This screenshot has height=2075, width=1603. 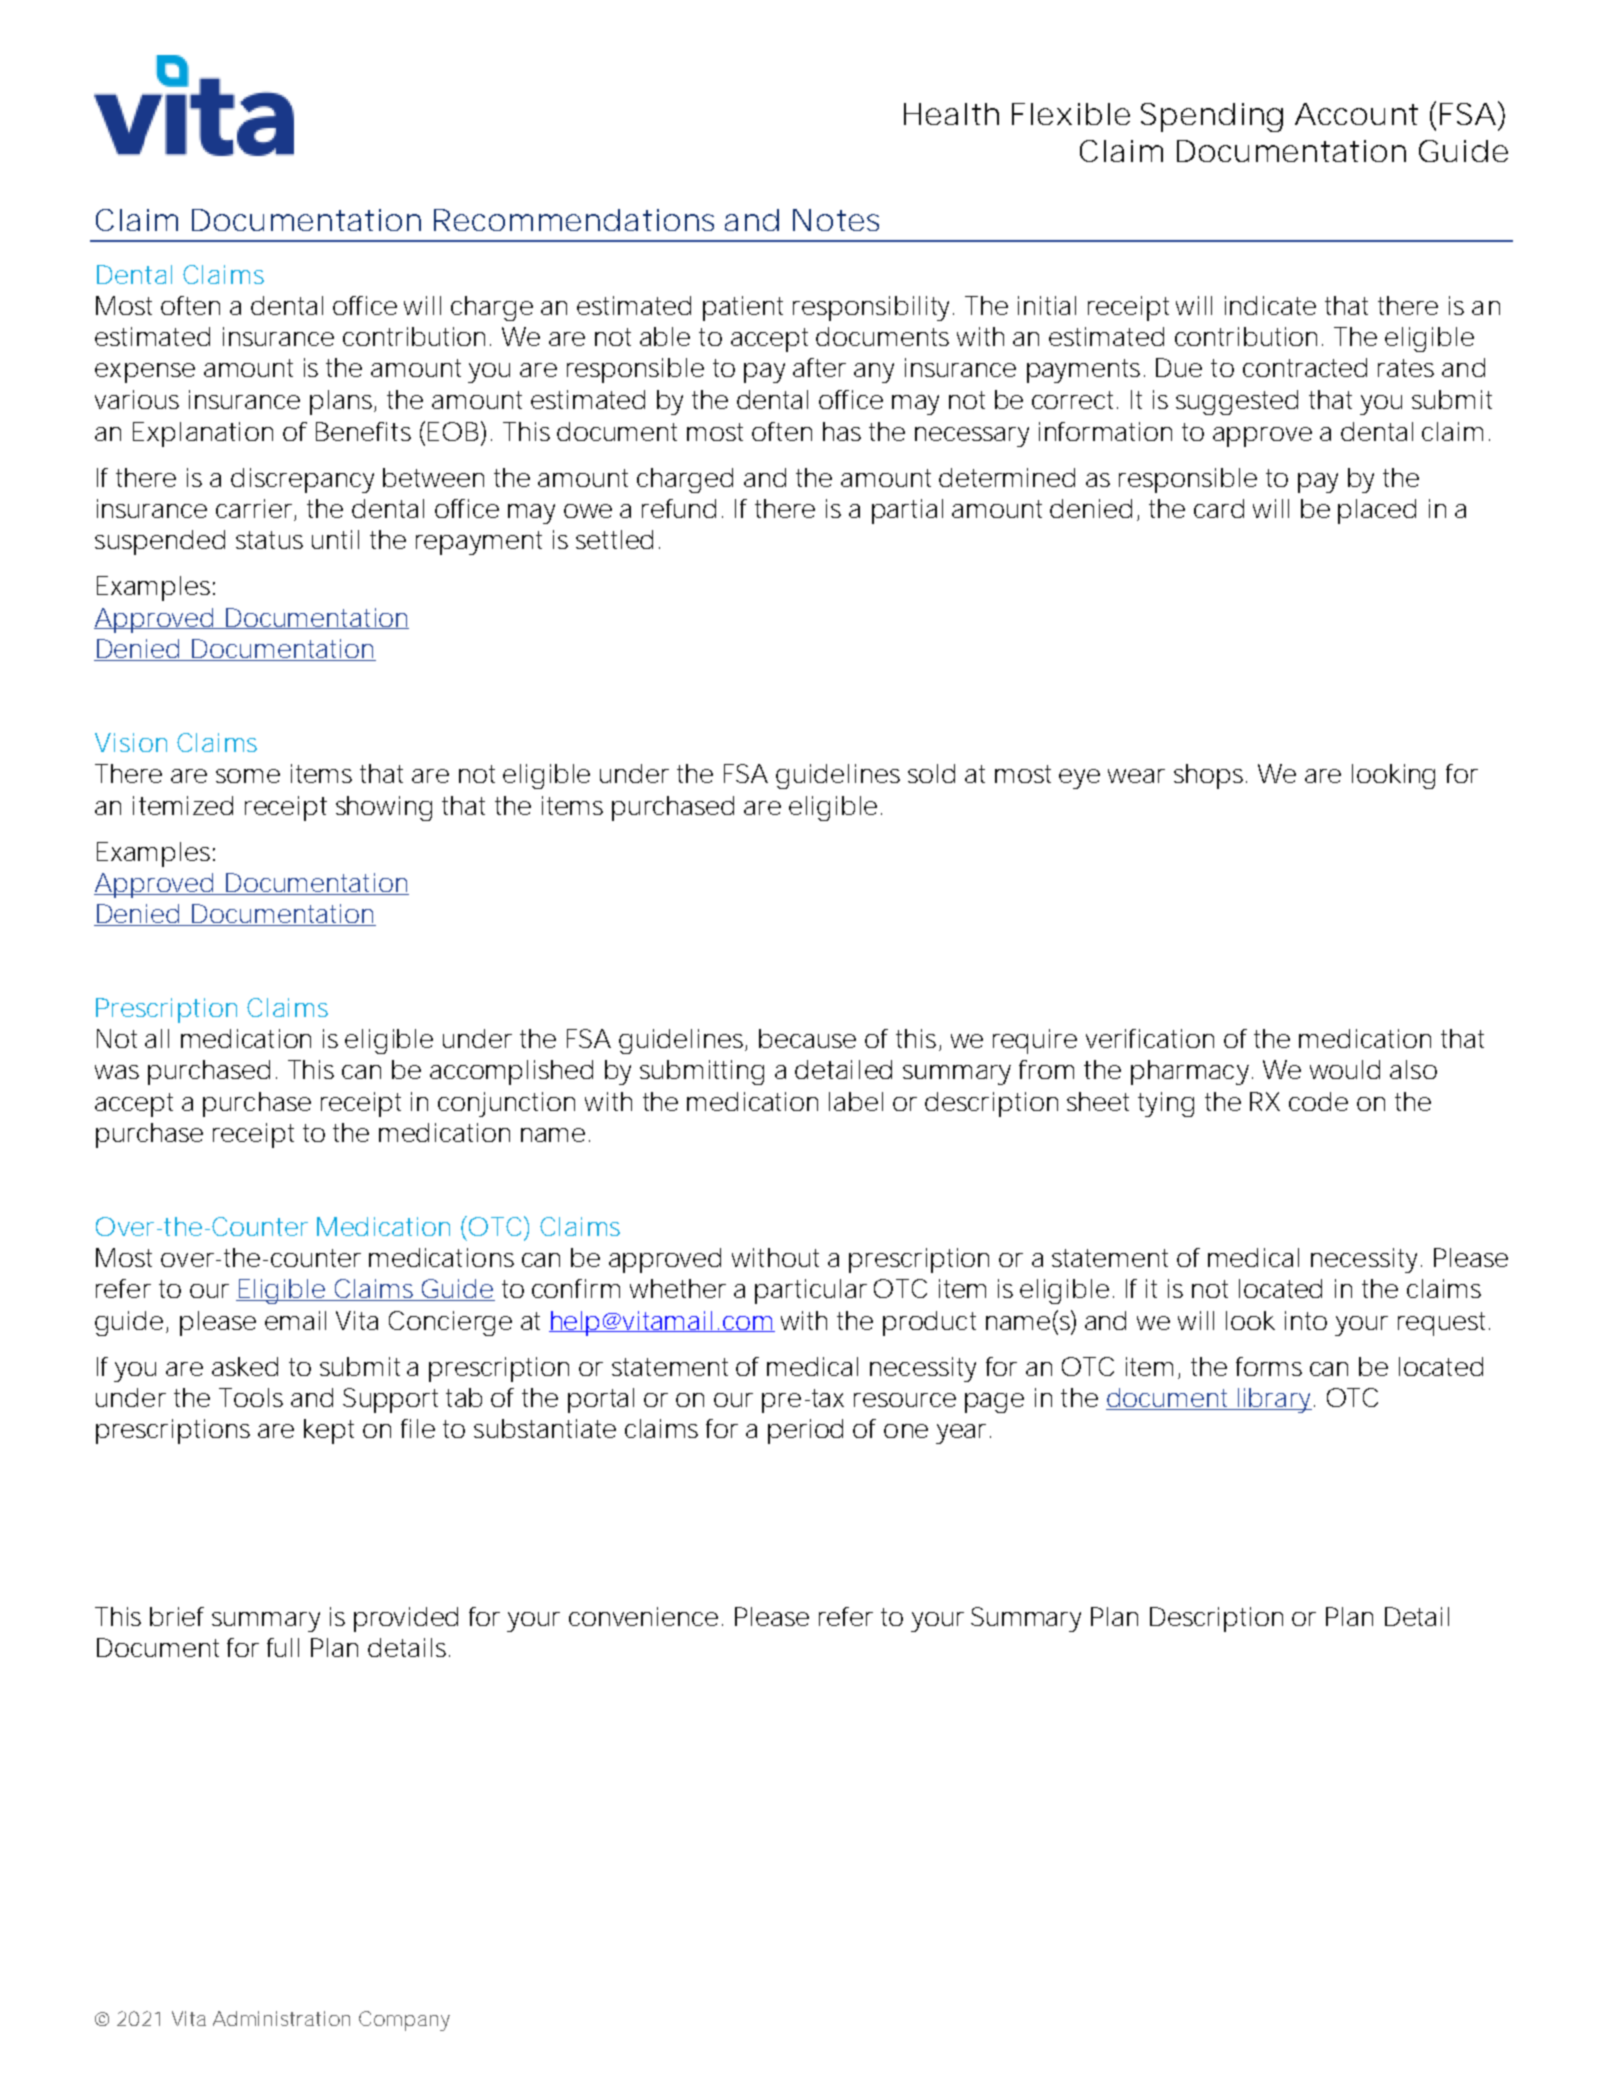 I want to click on status, so click(x=269, y=540).
